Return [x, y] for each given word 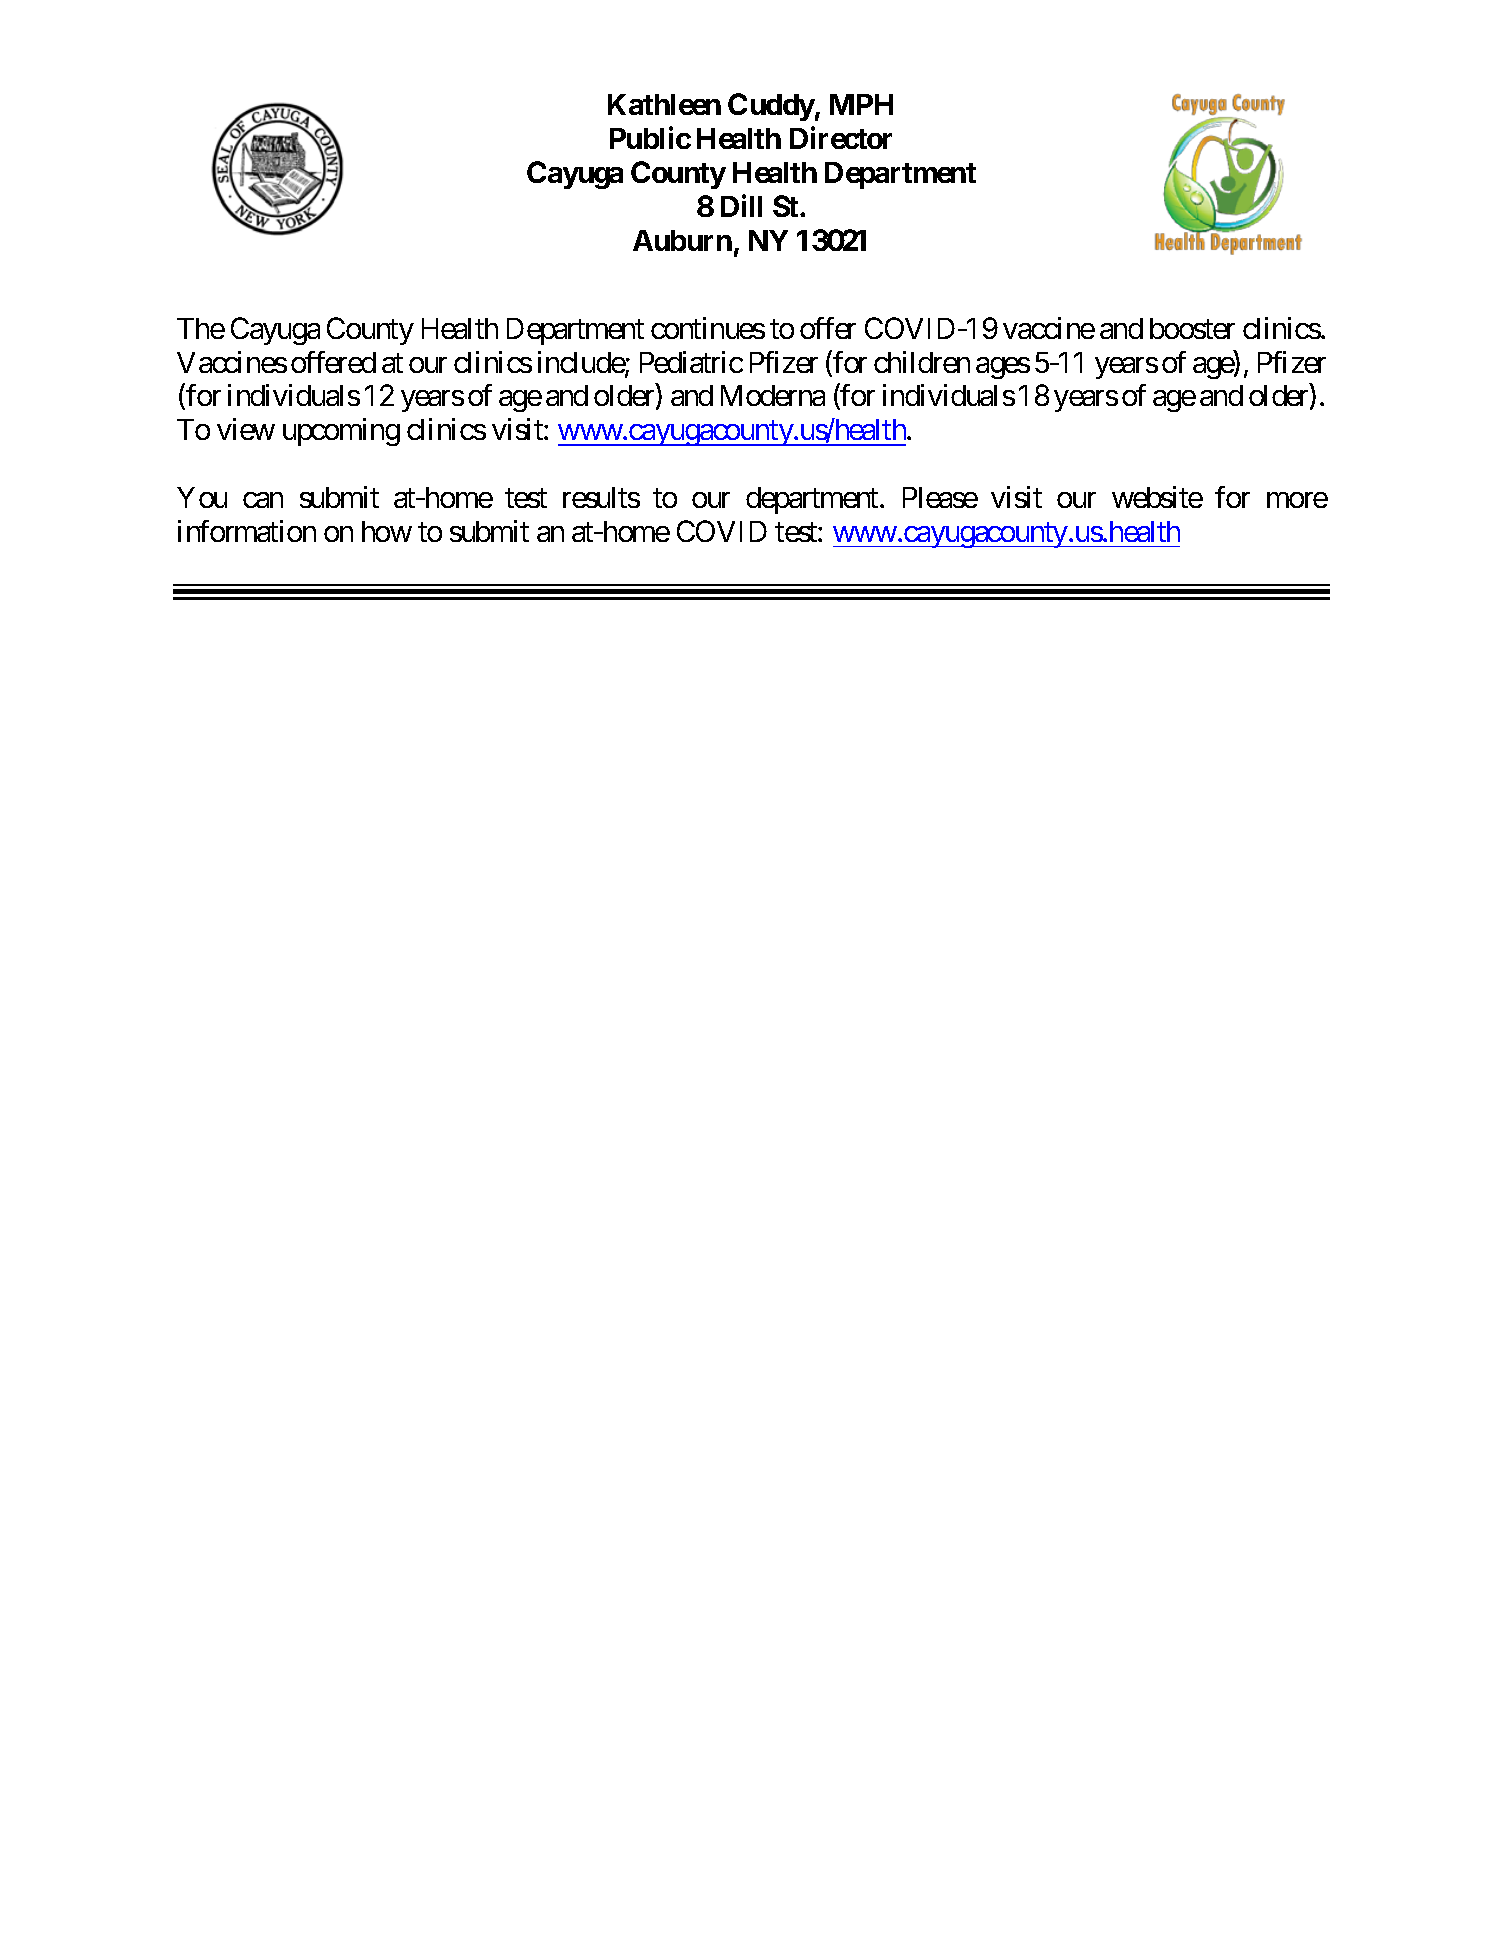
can [263, 500]
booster [1192, 328]
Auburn [682, 240]
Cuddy [771, 107]
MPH [861, 104]
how [387, 531]
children [922, 362]
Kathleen [664, 104]
